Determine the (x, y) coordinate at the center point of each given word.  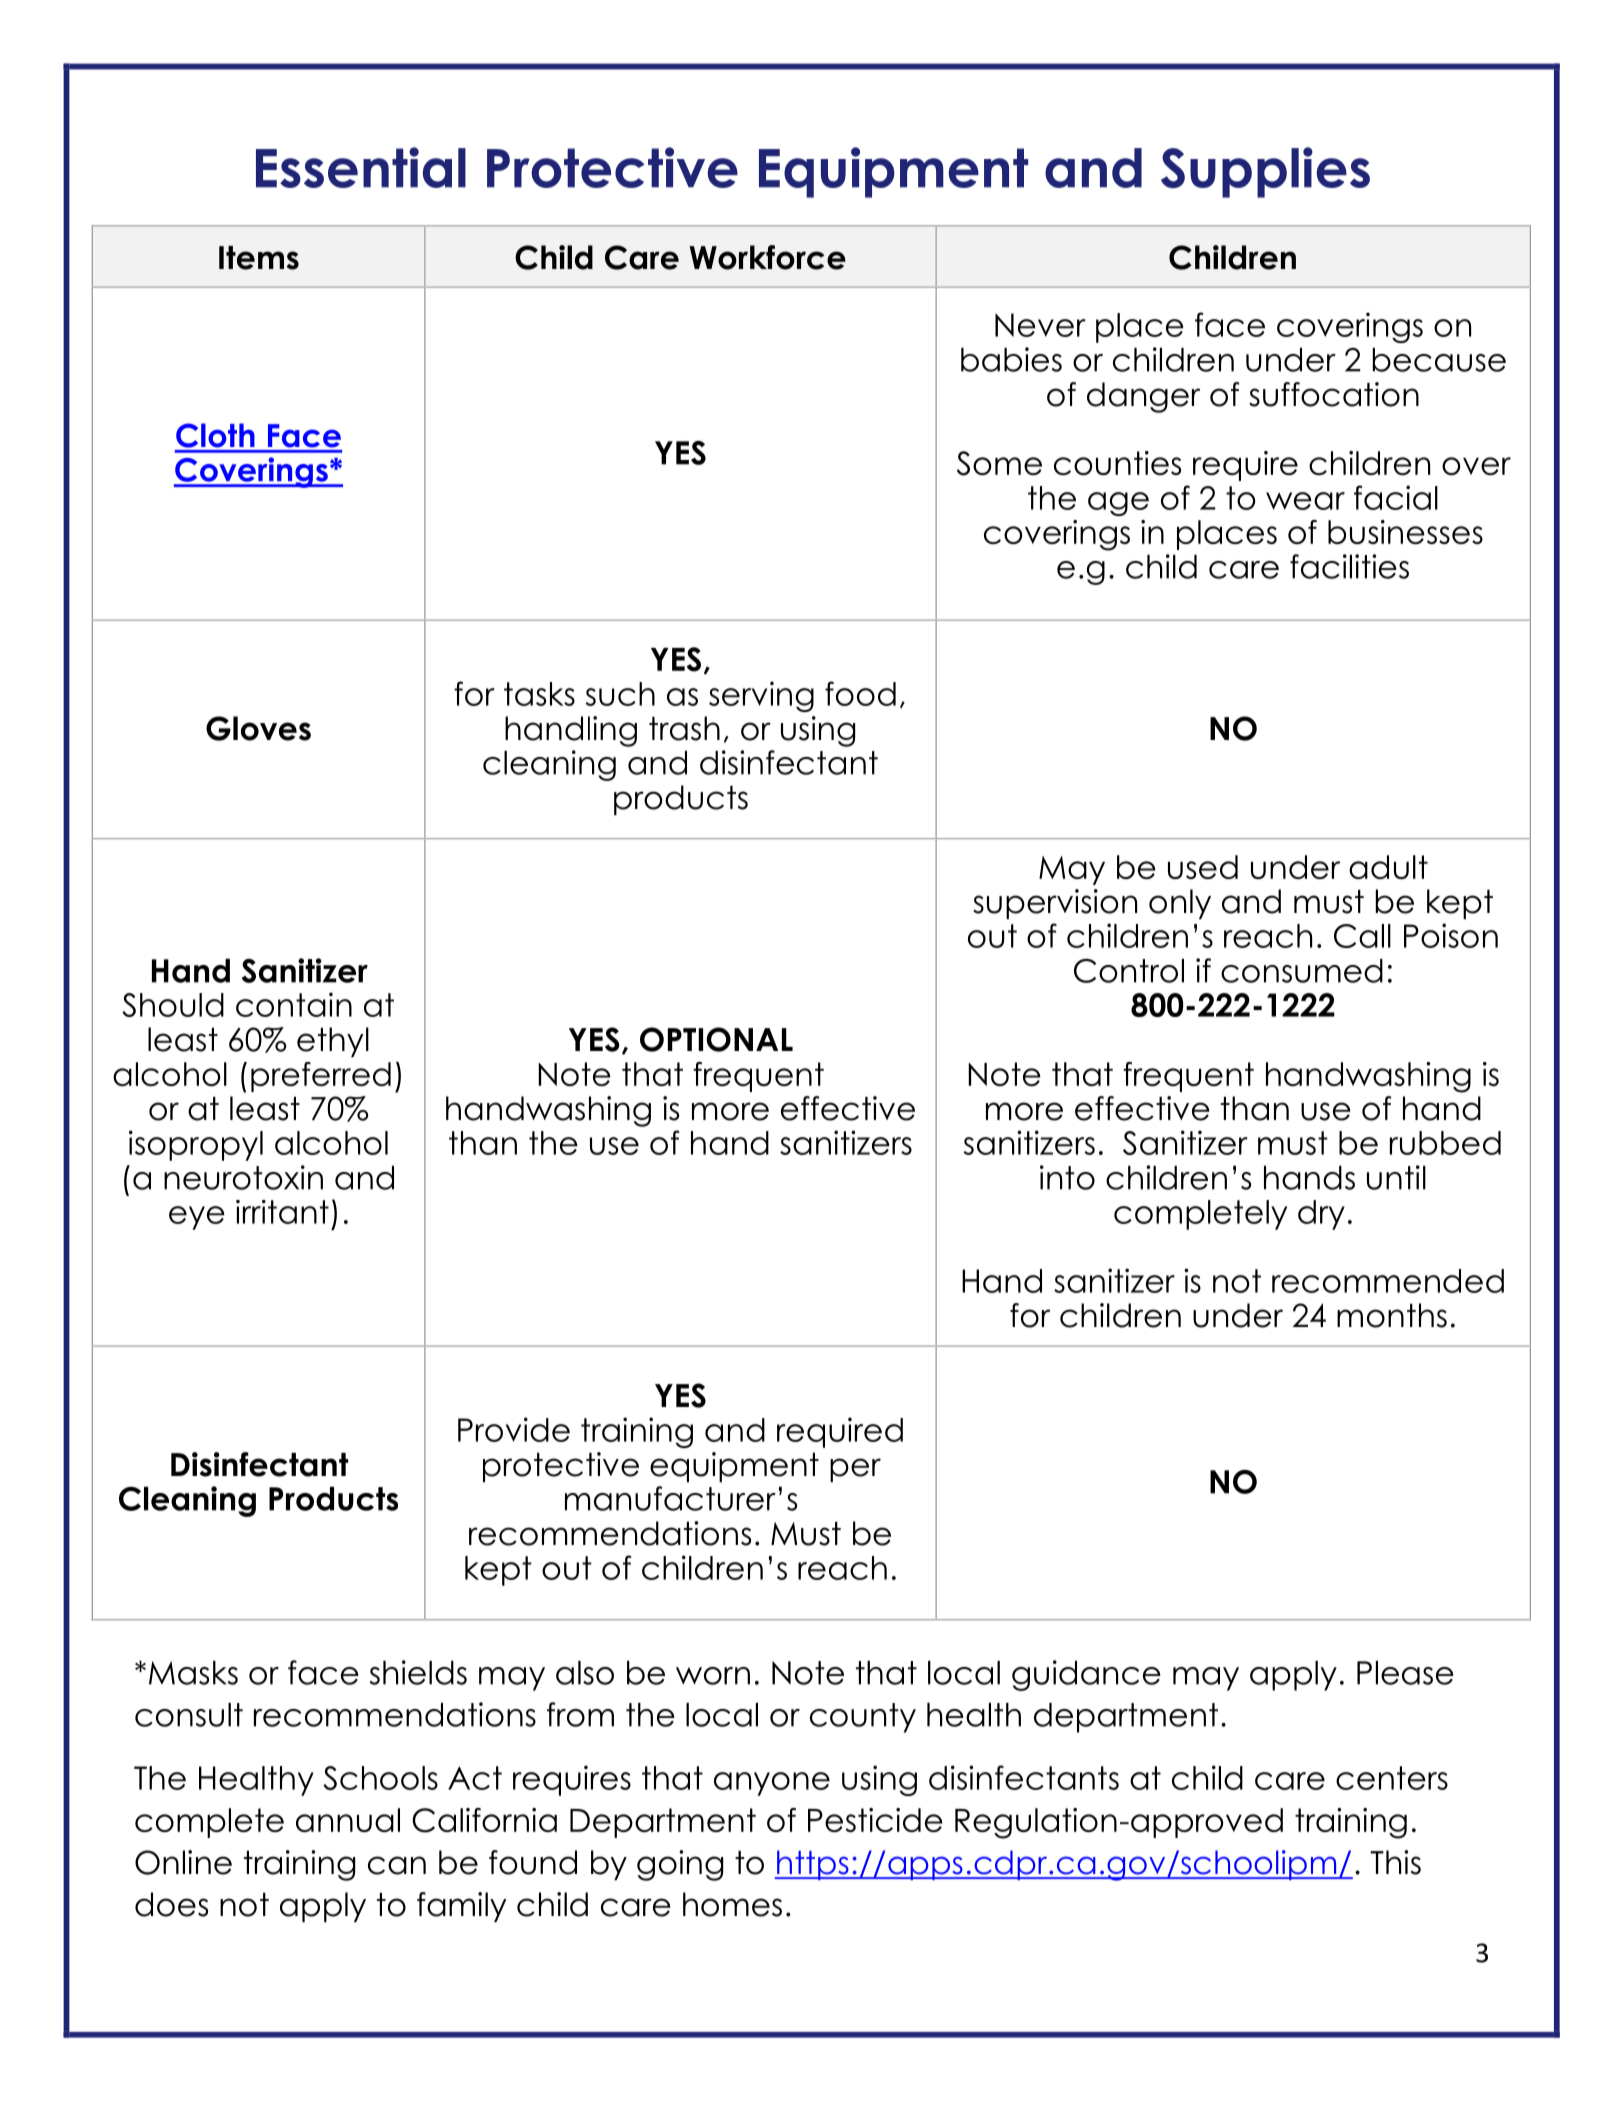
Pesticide (875, 1820)
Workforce (767, 257)
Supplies (1265, 172)
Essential (361, 167)
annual (348, 1820)
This (1395, 1862)
